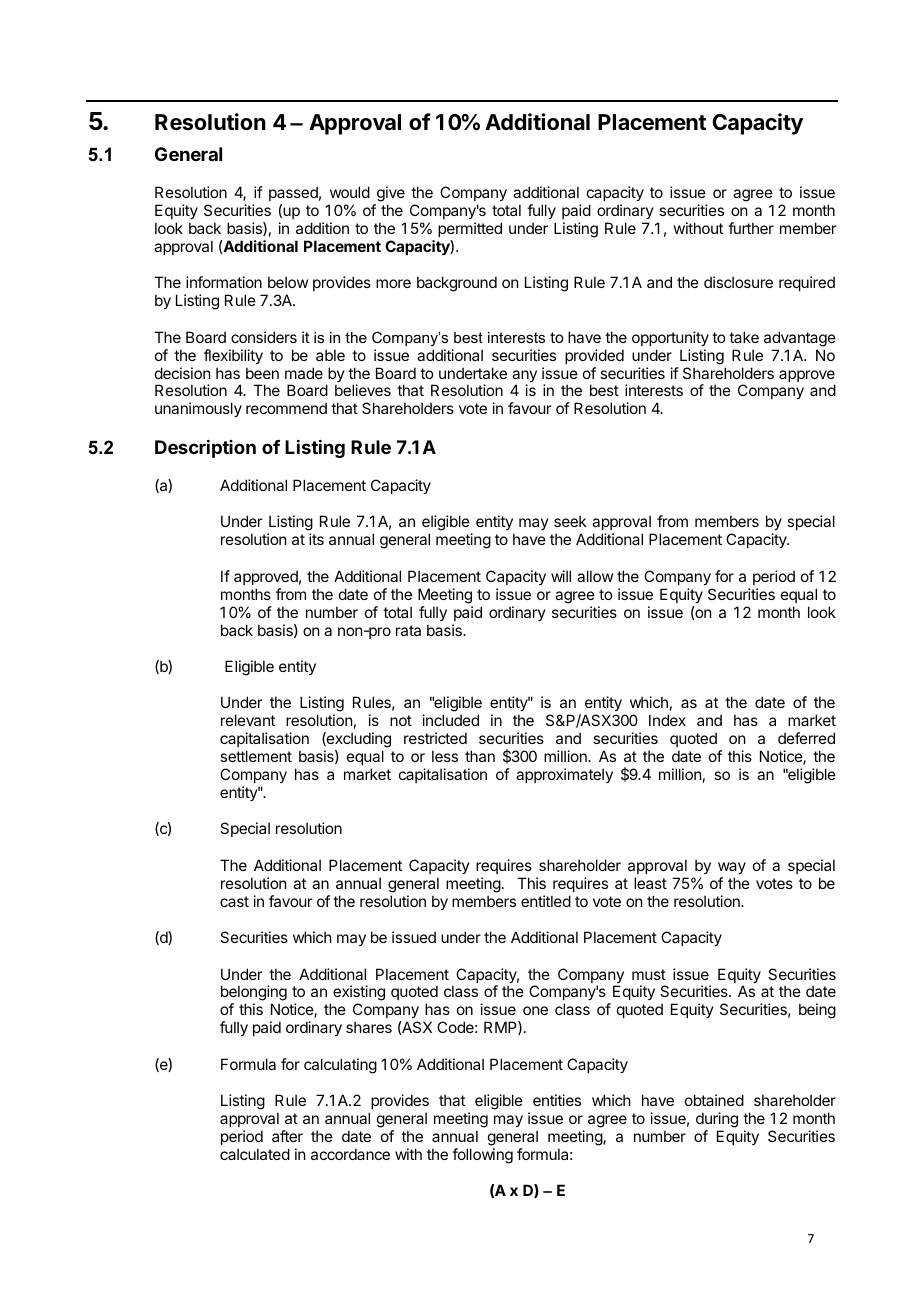 This screenshot has height=1308, width=924. What do you see at coordinates (482, 1156) in the screenshot?
I see `following` at bounding box center [482, 1156].
